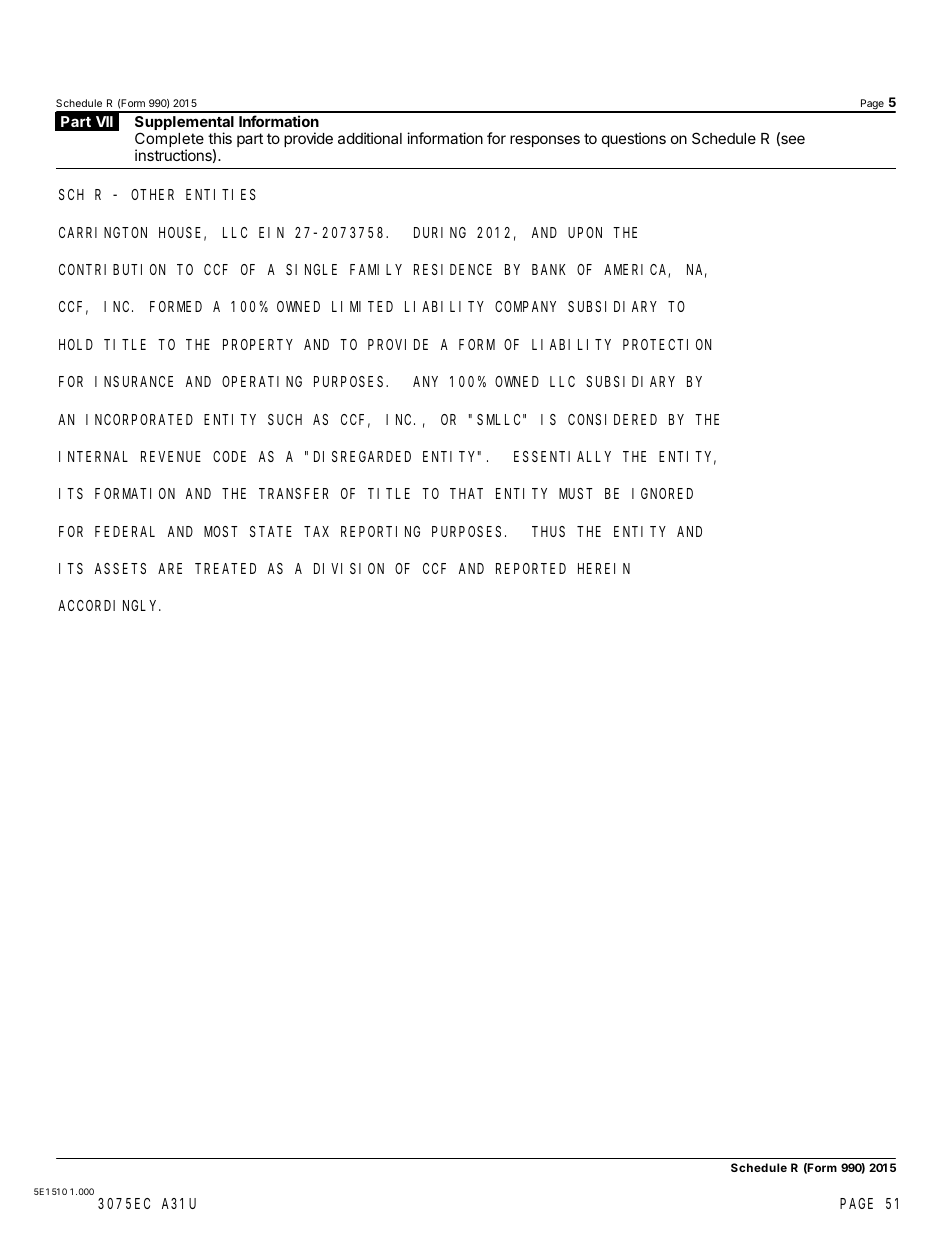 This image has height=1233, width=952. What do you see at coordinates (634, 139) in the image?
I see `questions` at bounding box center [634, 139].
